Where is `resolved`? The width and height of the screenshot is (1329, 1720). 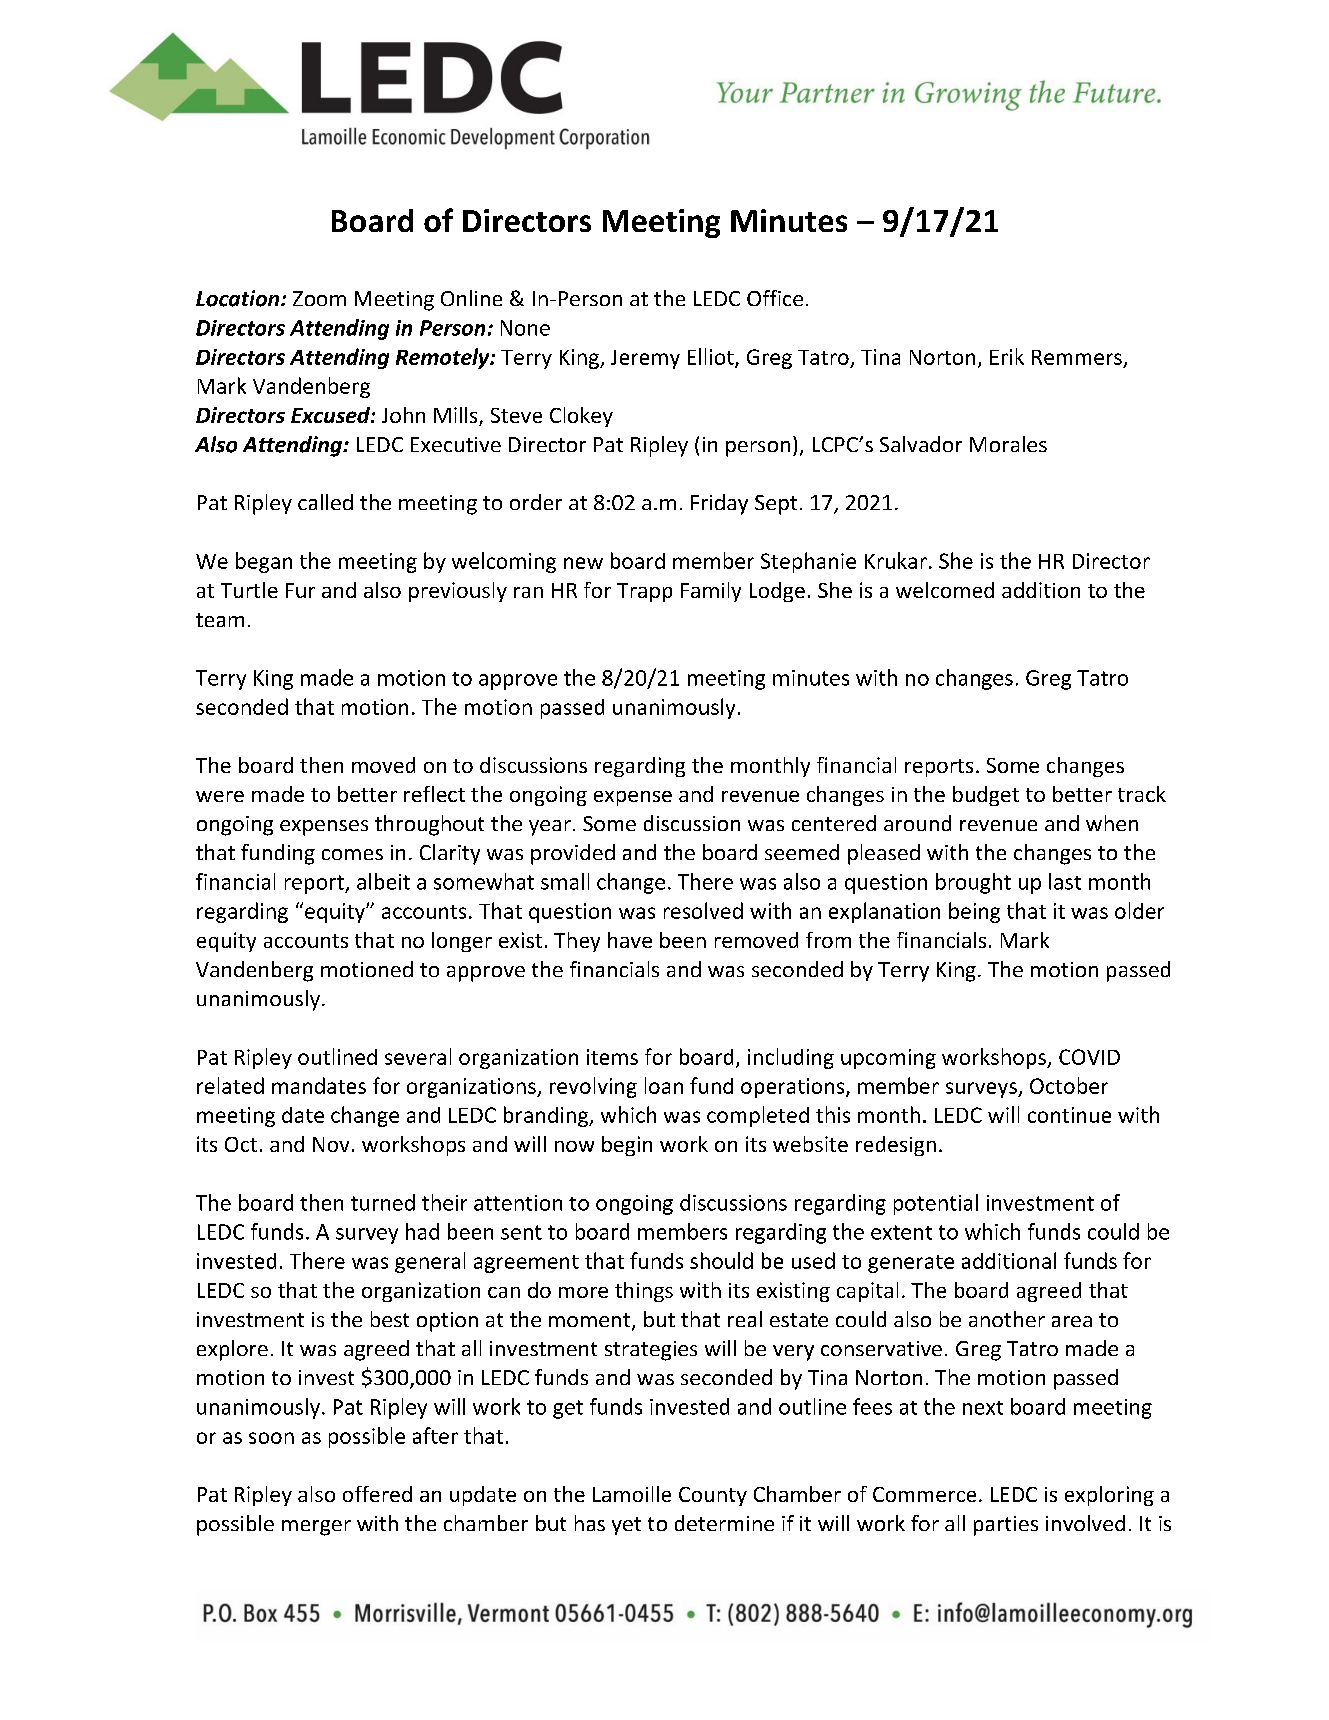 resolved is located at coordinates (703, 910).
